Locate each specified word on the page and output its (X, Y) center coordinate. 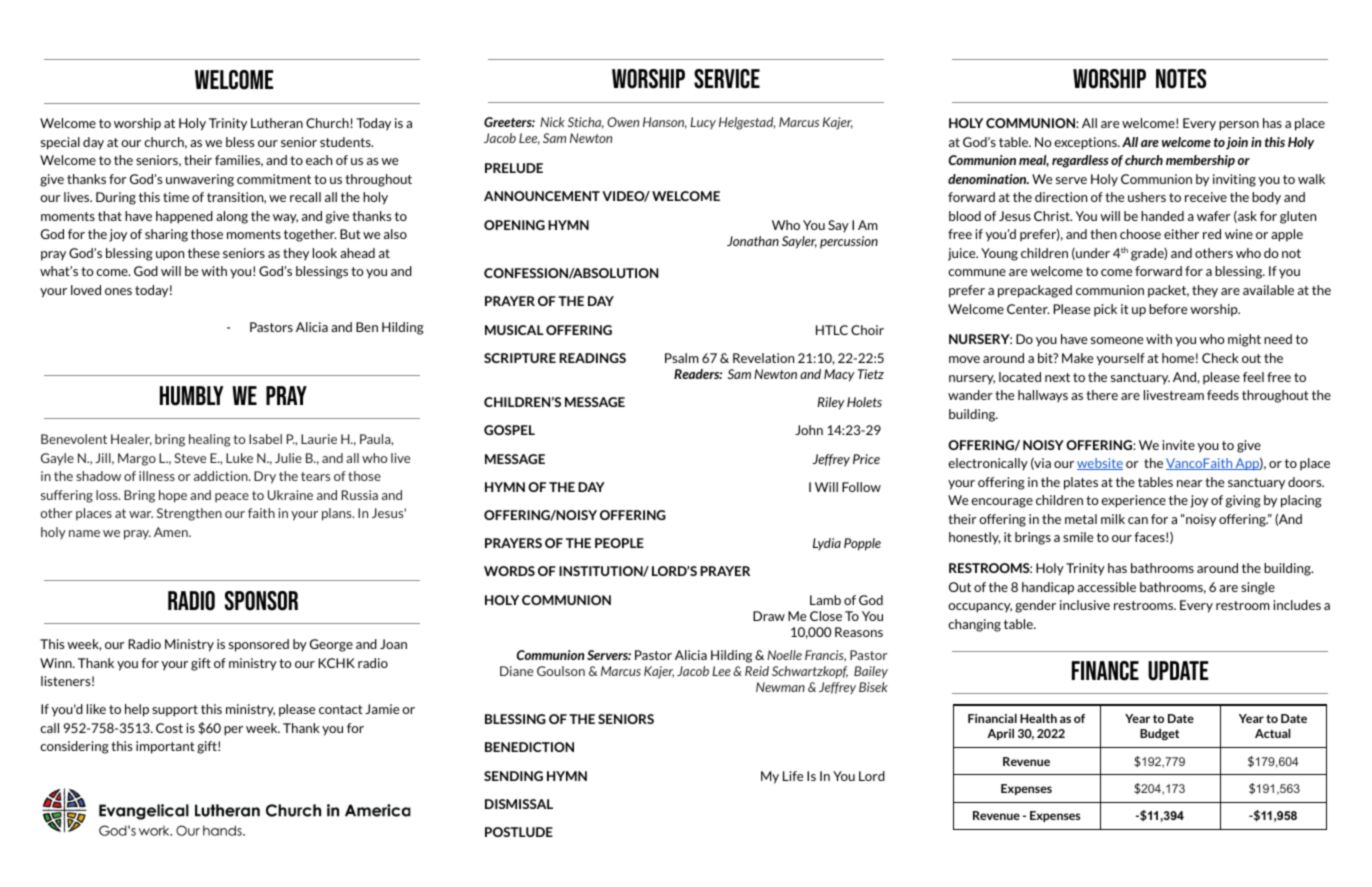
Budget (1159, 735)
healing (210, 440)
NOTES (1181, 79)
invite (1178, 445)
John (809, 430)
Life (793, 776)
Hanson (665, 123)
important (165, 747)
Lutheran (277, 123)
